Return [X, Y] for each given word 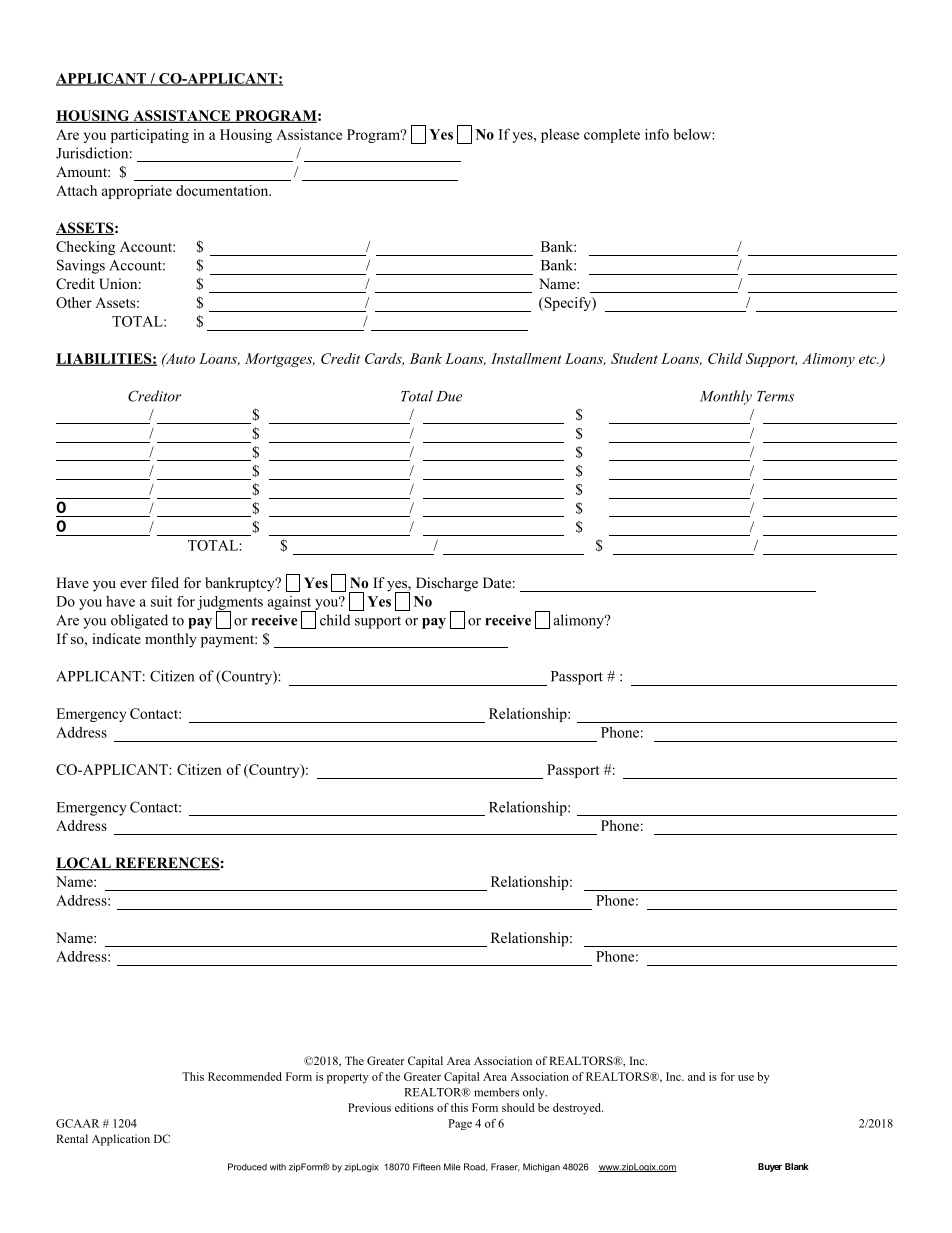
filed [165, 582]
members [496, 1092]
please [560, 136]
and [696, 1076]
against [291, 604]
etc [869, 359]
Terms [775, 396]
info [657, 134]
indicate [116, 638]
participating [150, 136]
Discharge [447, 584]
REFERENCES [166, 864]
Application [121, 1140]
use [746, 1078]
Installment [526, 358]
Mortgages [280, 360]
